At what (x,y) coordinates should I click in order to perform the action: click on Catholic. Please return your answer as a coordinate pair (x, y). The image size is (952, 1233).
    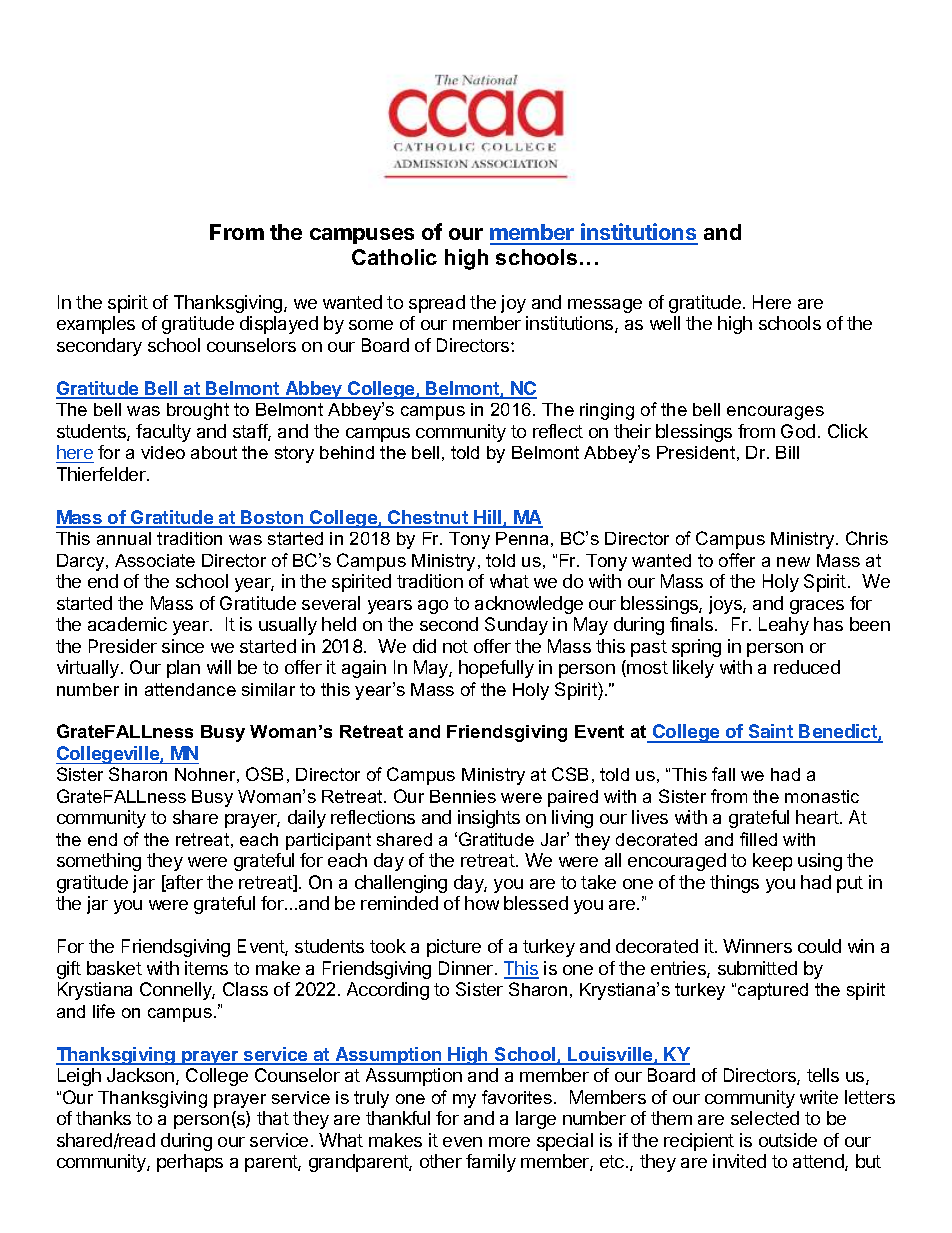
    Looking at the image, I should click on (394, 257).
